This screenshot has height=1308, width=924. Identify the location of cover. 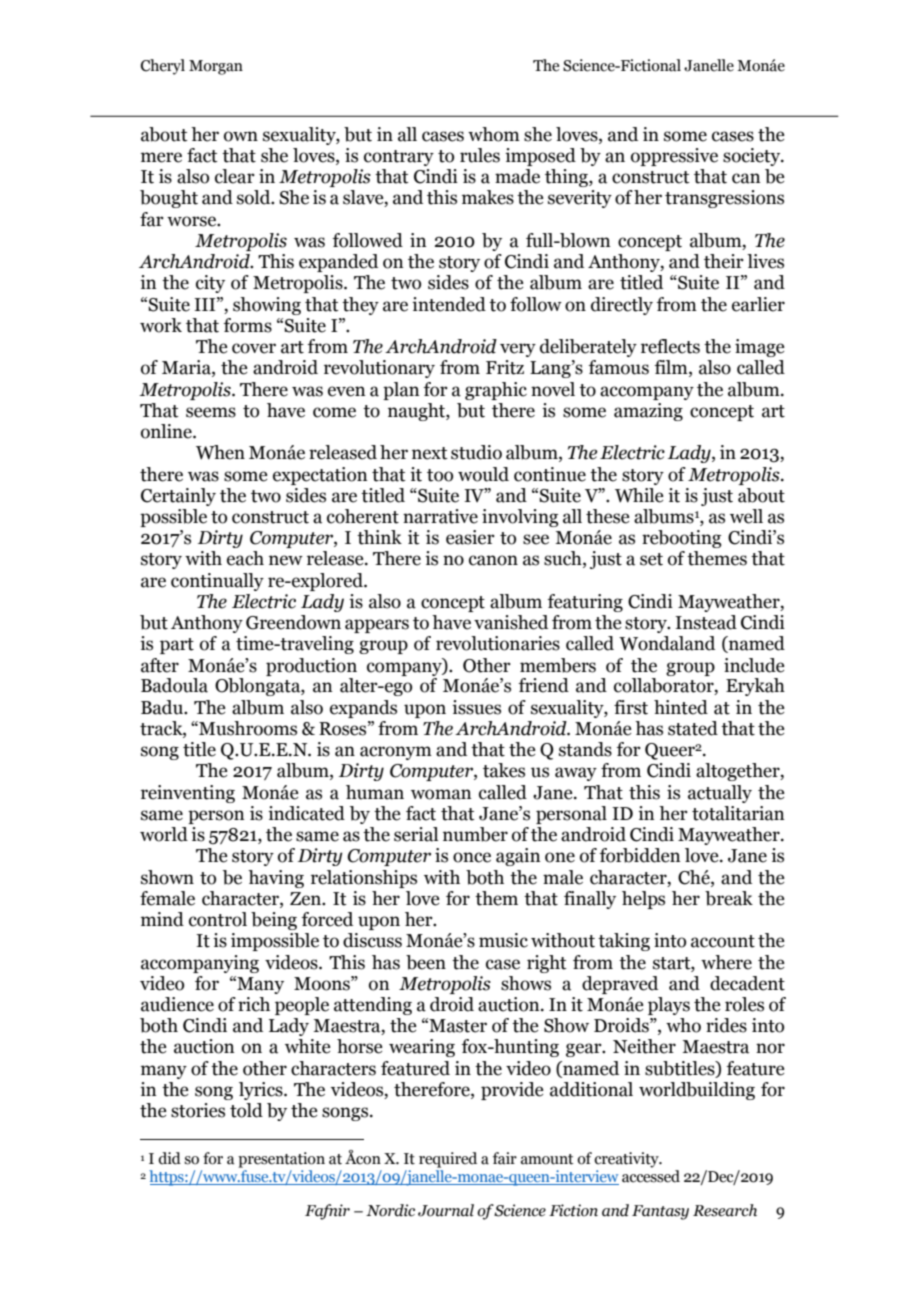
(254, 348).
